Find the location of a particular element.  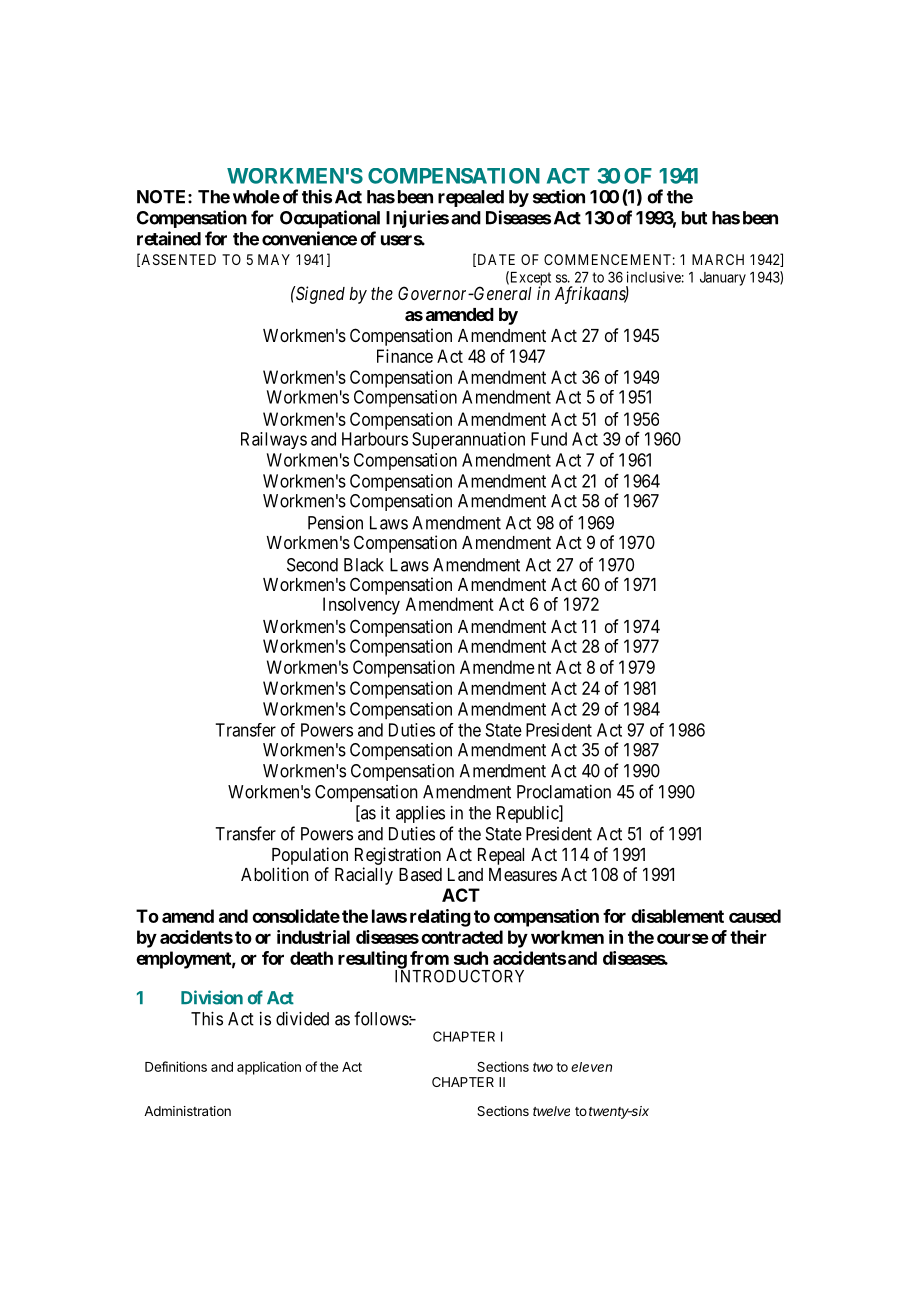

applies is located at coordinates (420, 814).
